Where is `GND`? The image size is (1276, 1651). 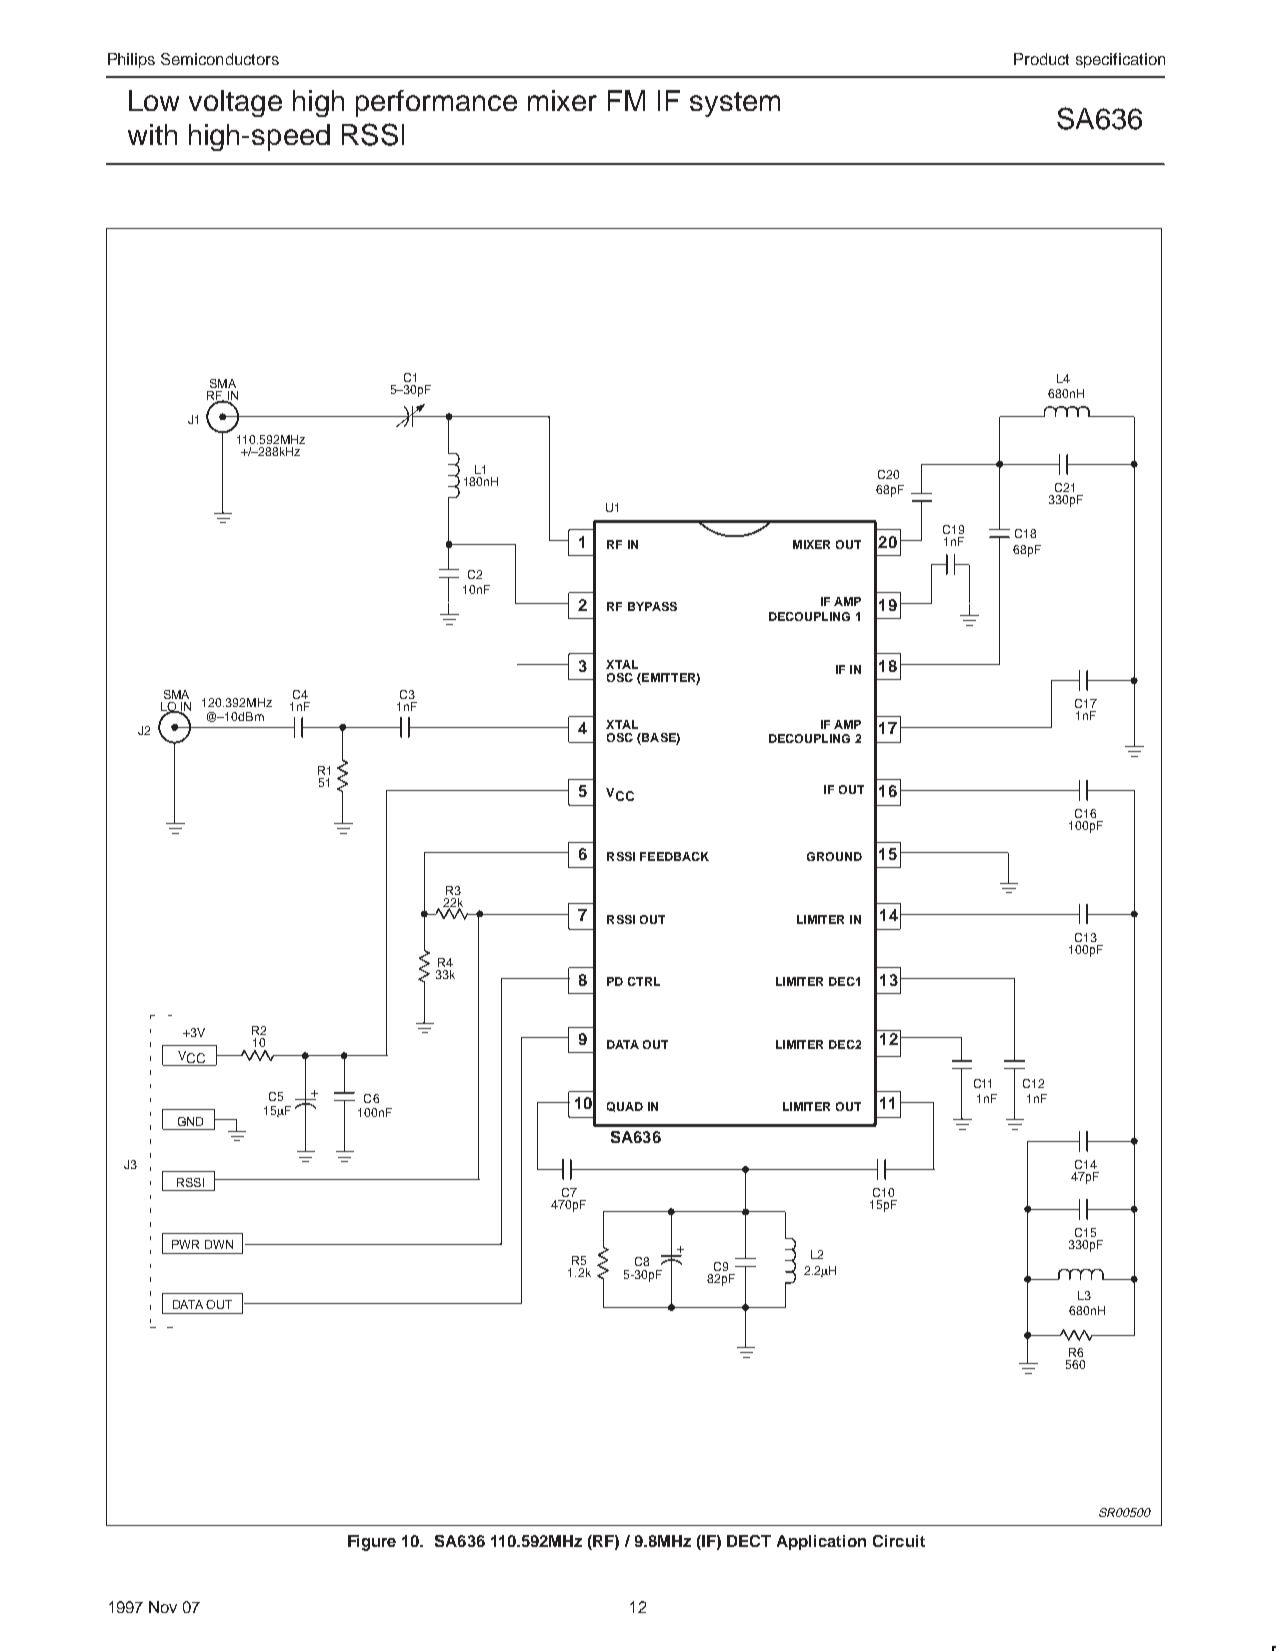
GND is located at coordinates (190, 1121).
